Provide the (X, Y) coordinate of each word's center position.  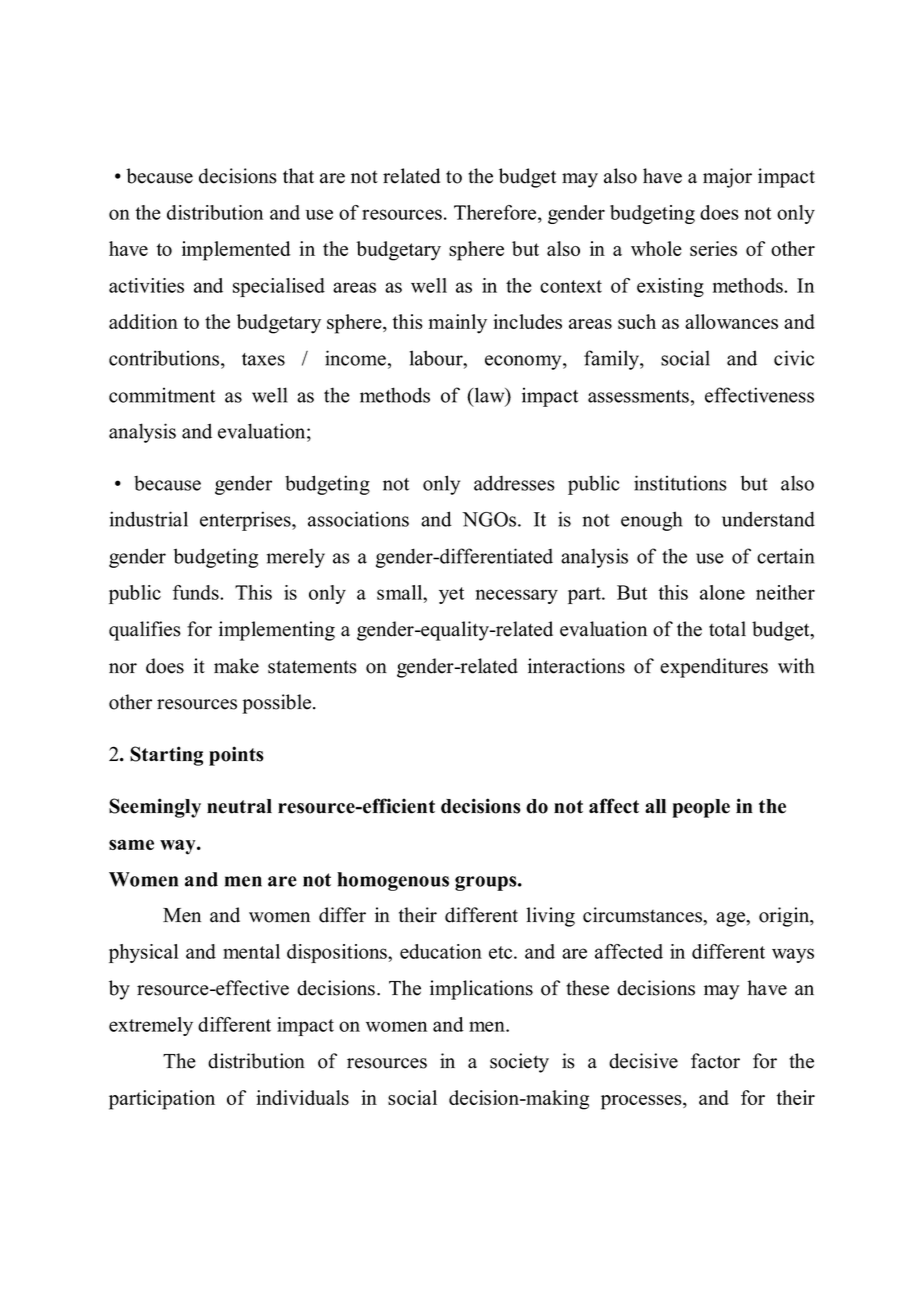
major (727, 178)
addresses (514, 483)
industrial (148, 519)
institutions (680, 483)
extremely (151, 1026)
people (701, 808)
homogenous (393, 881)
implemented (236, 251)
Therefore (496, 212)
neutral (239, 806)
